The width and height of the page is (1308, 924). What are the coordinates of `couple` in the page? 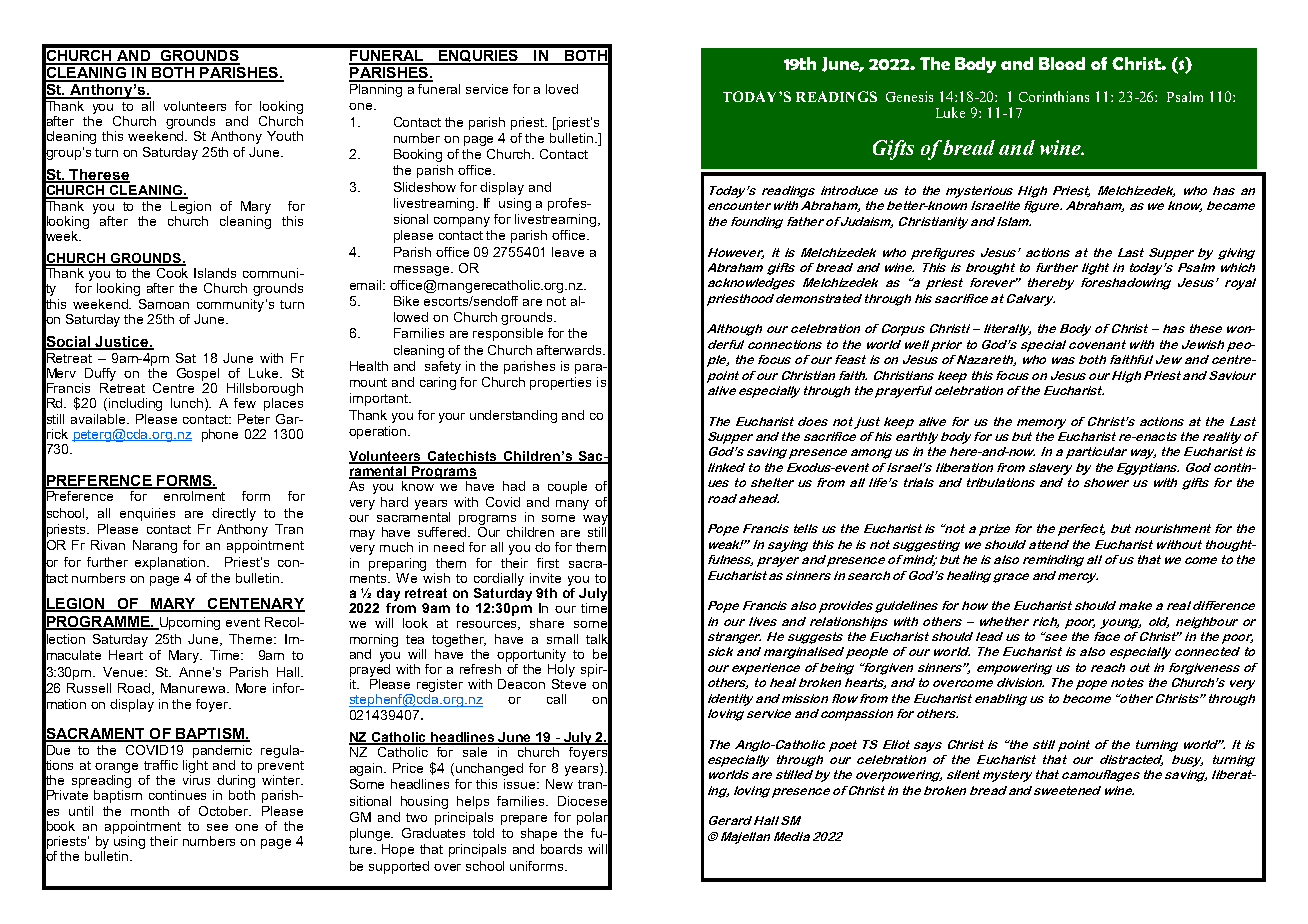 It's located at (567, 487).
